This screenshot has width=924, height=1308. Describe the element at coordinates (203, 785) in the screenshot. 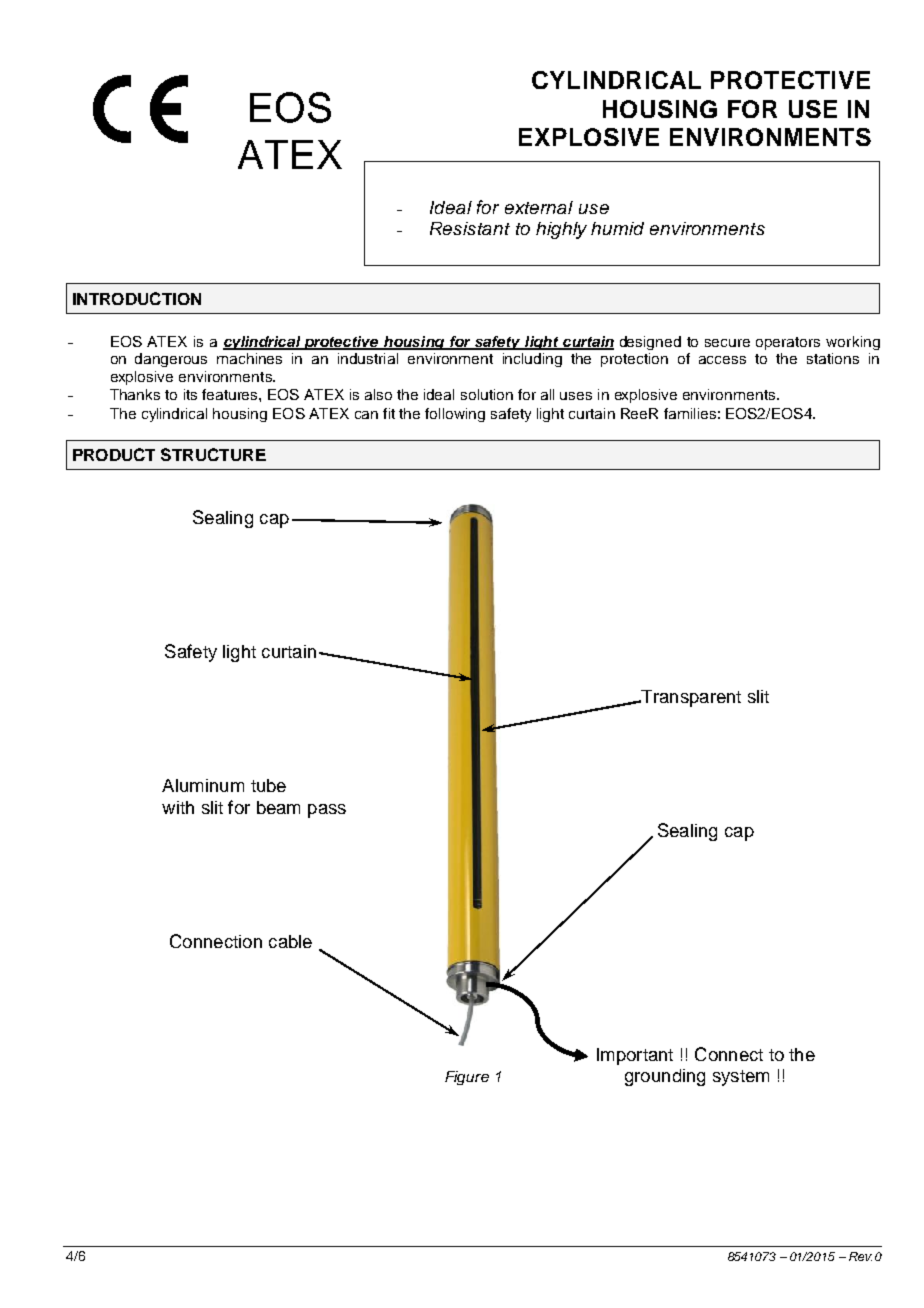

I see `Aluminum` at that location.
